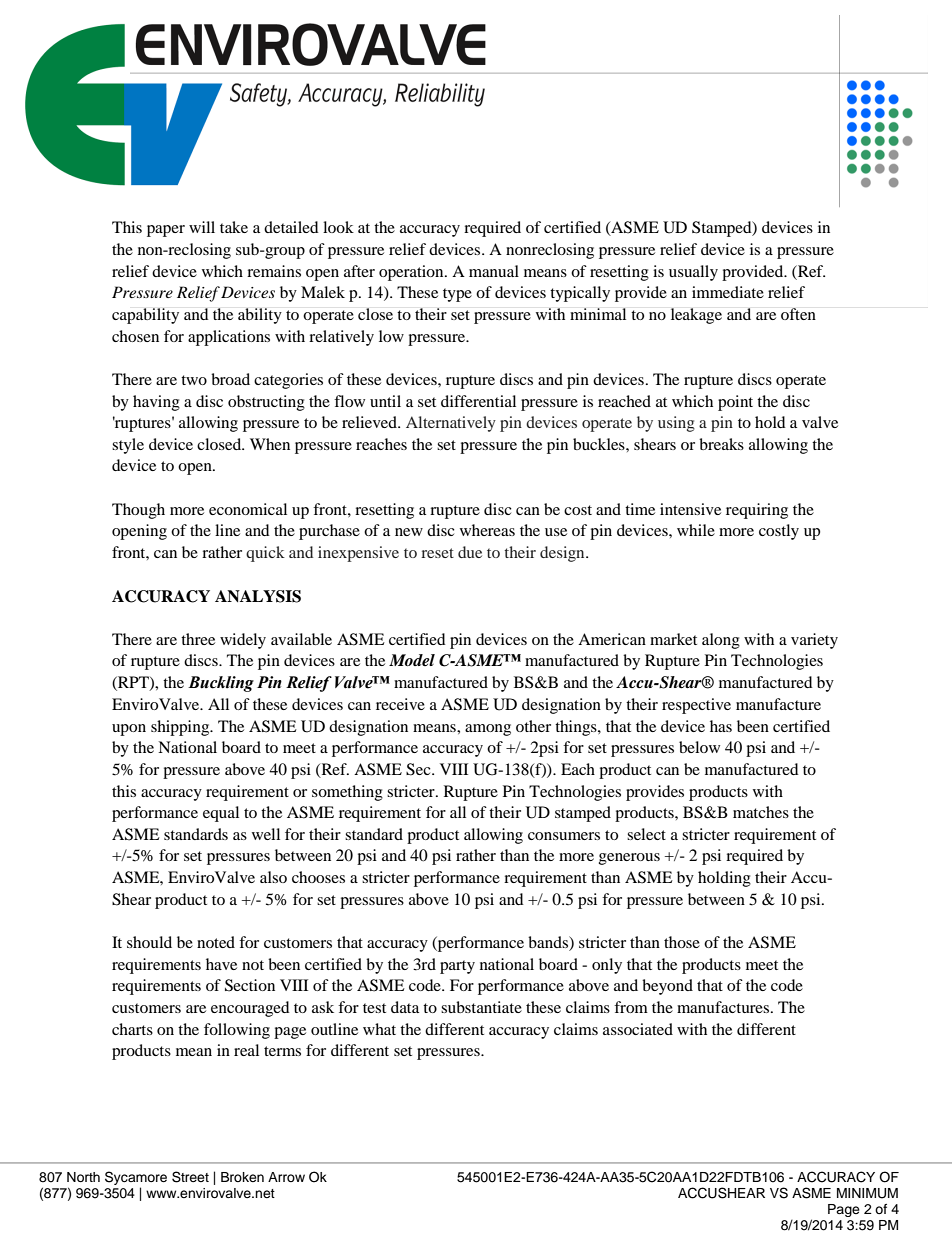  What do you see at coordinates (728, 292) in the screenshot?
I see `immediate` at bounding box center [728, 292].
